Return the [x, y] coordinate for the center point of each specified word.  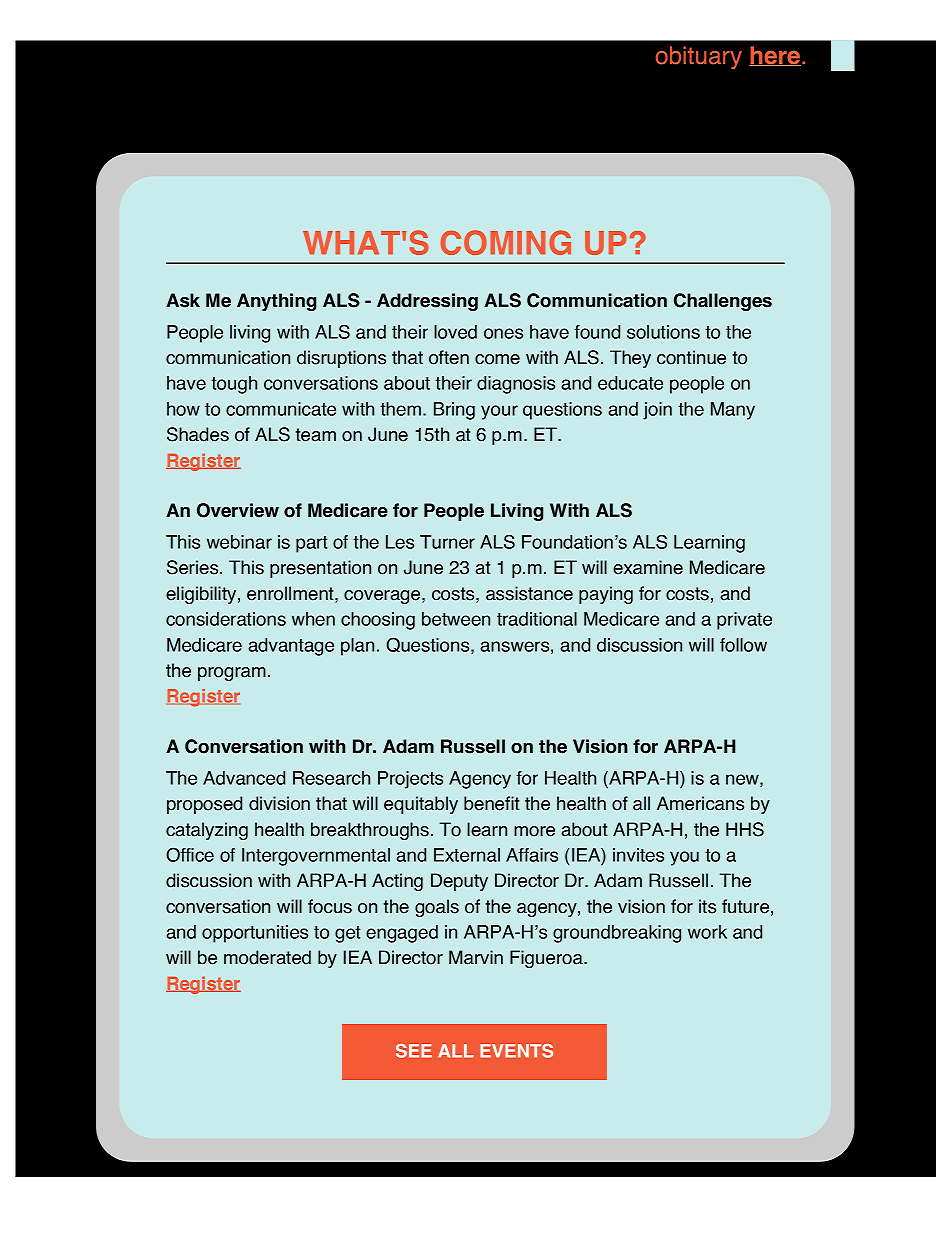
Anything [276, 302]
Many [733, 411]
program [232, 674]
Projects [410, 780]
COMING [506, 242]
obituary [699, 57]
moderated [267, 957]
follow [743, 645]
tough [234, 385]
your [499, 412]
